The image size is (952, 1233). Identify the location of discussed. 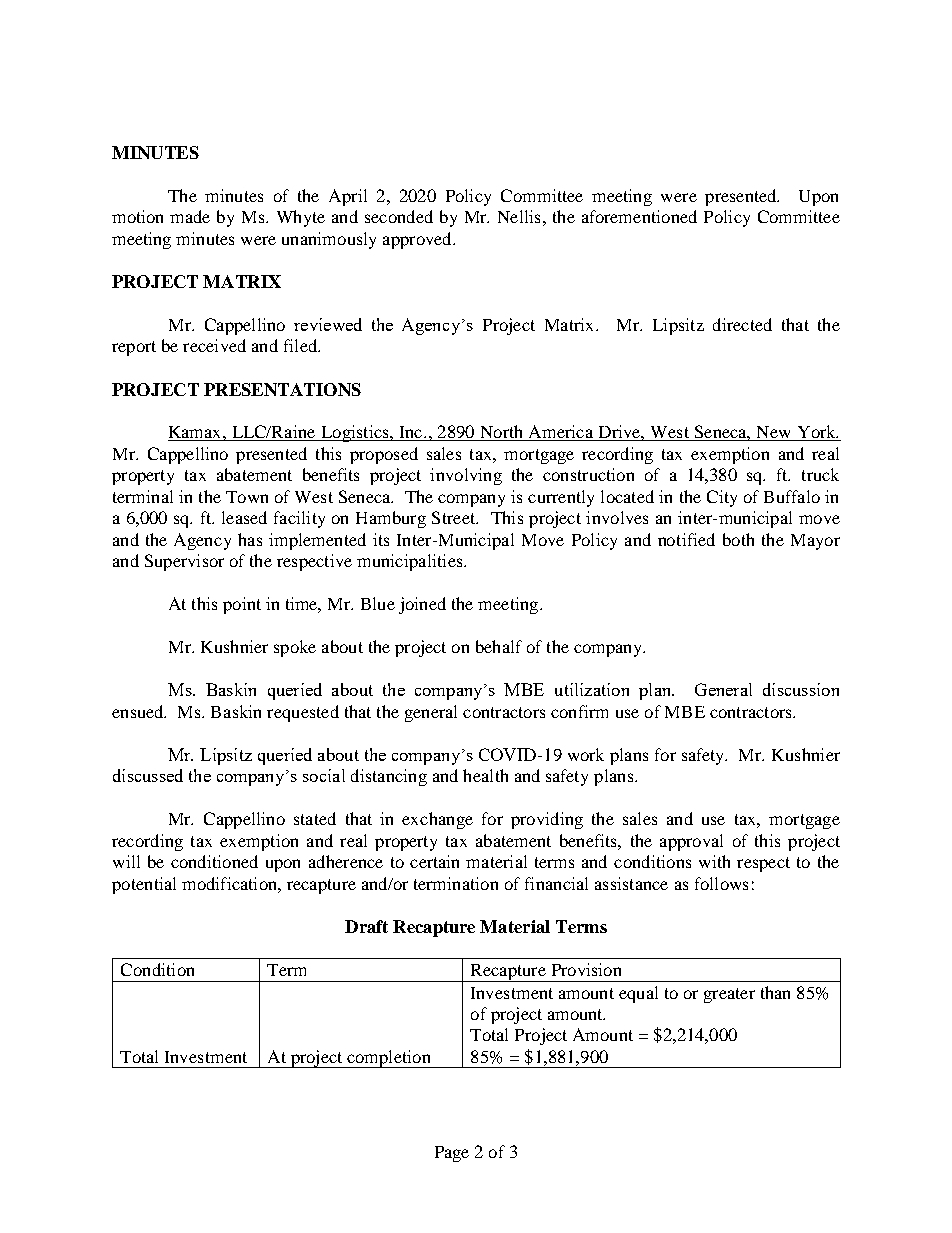
(148, 775).
